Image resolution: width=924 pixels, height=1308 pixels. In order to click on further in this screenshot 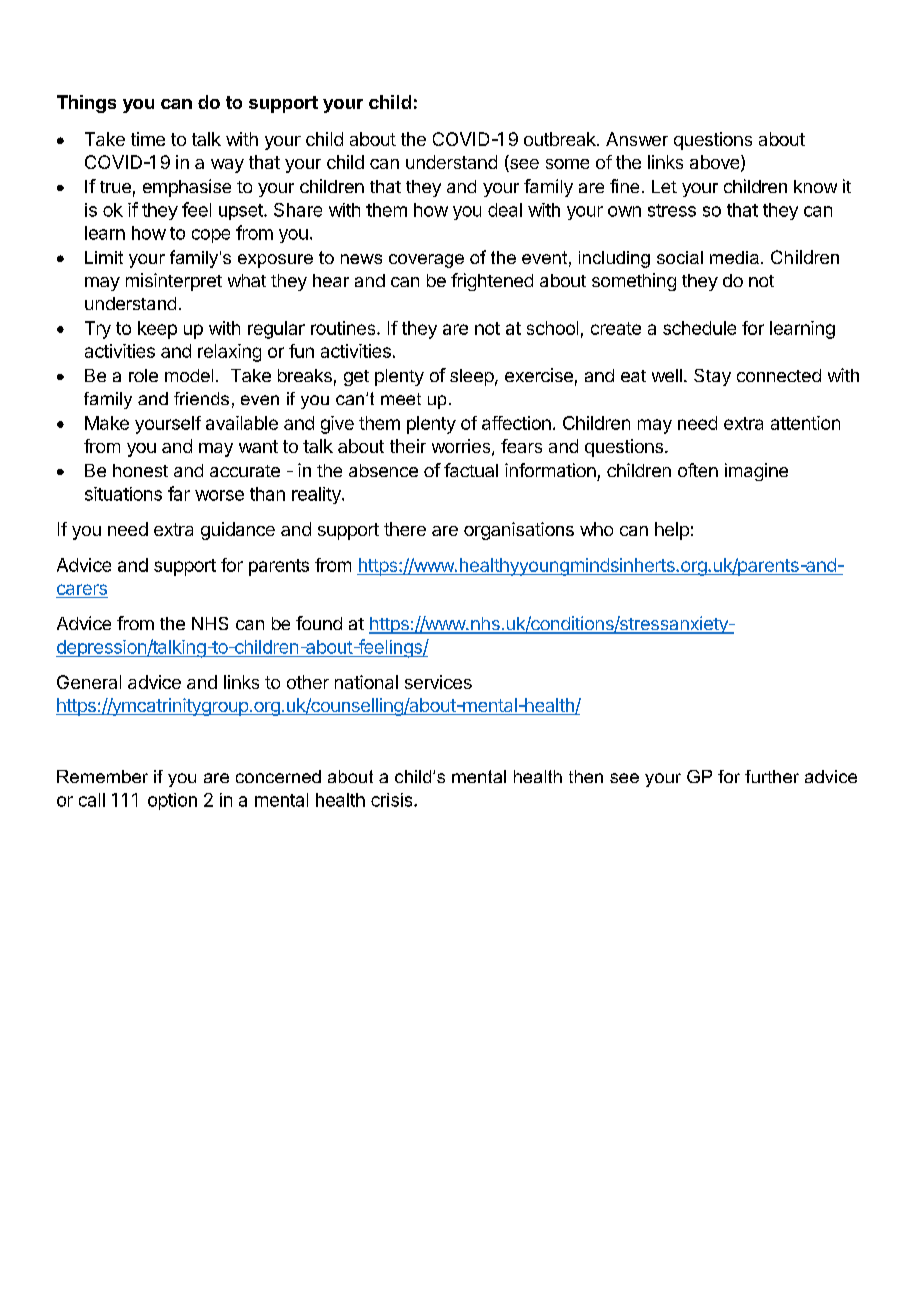, I will do `click(772, 776)`.
